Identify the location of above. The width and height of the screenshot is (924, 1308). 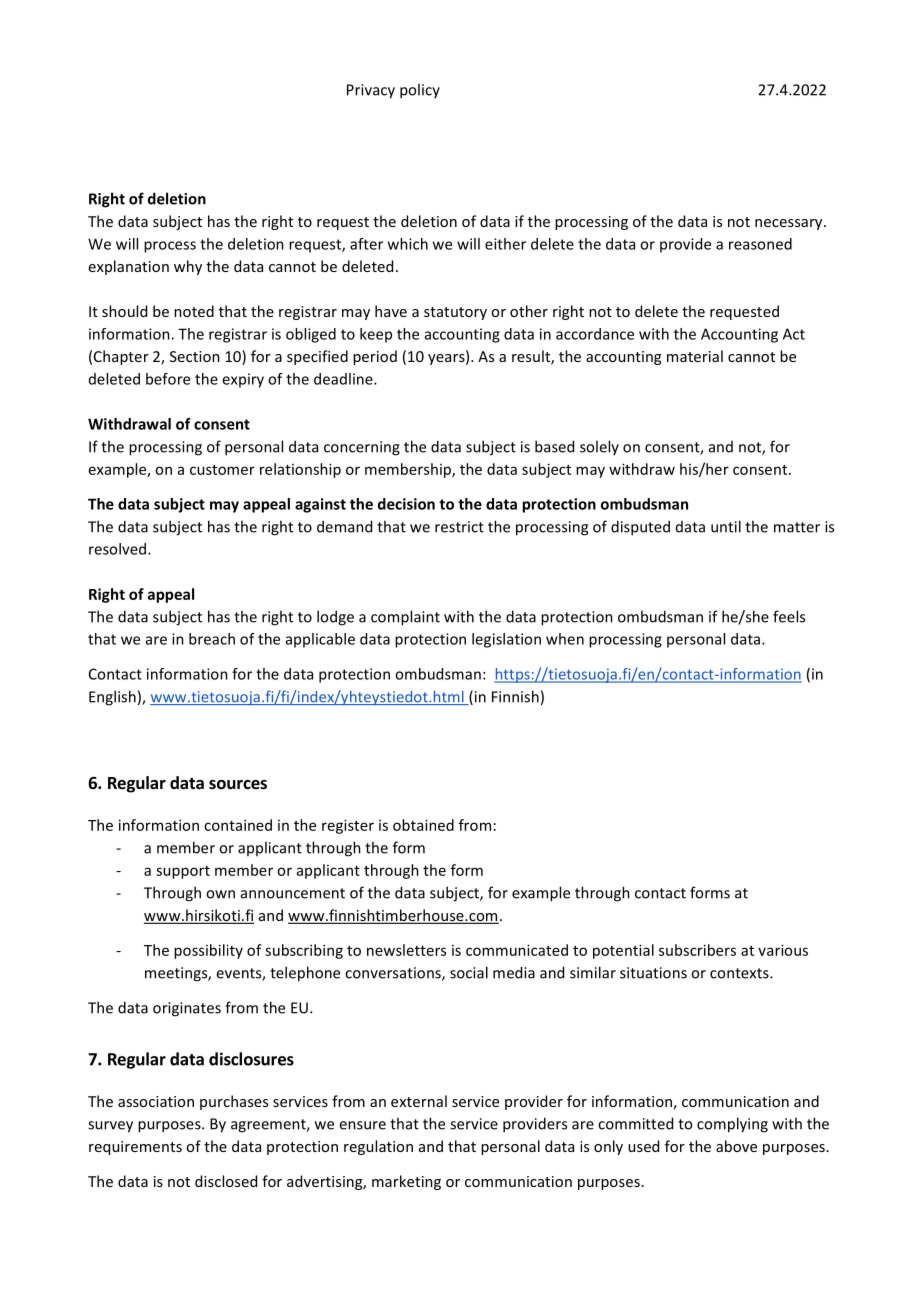
(736, 1146).
